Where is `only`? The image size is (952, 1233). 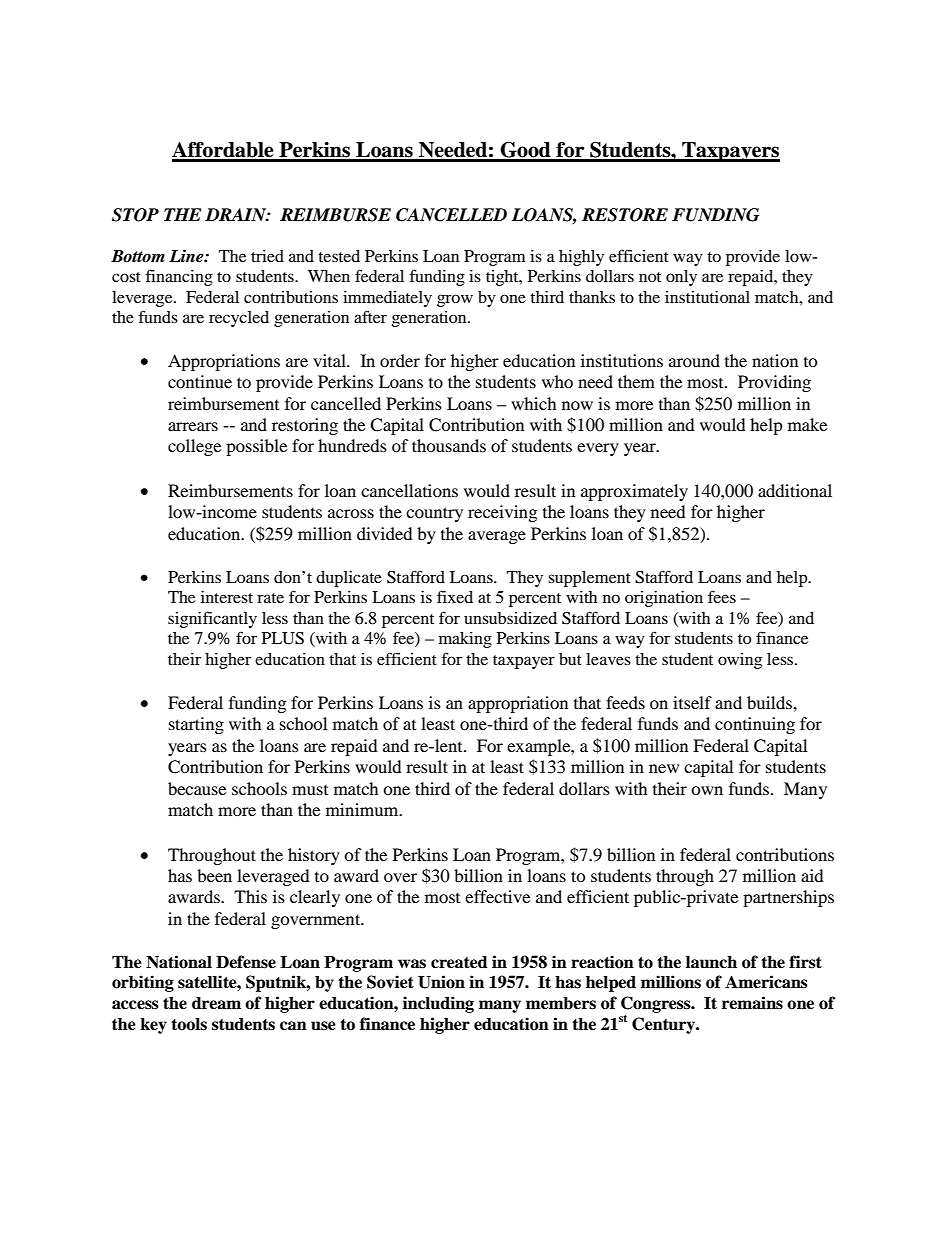 only is located at coordinates (681, 278).
